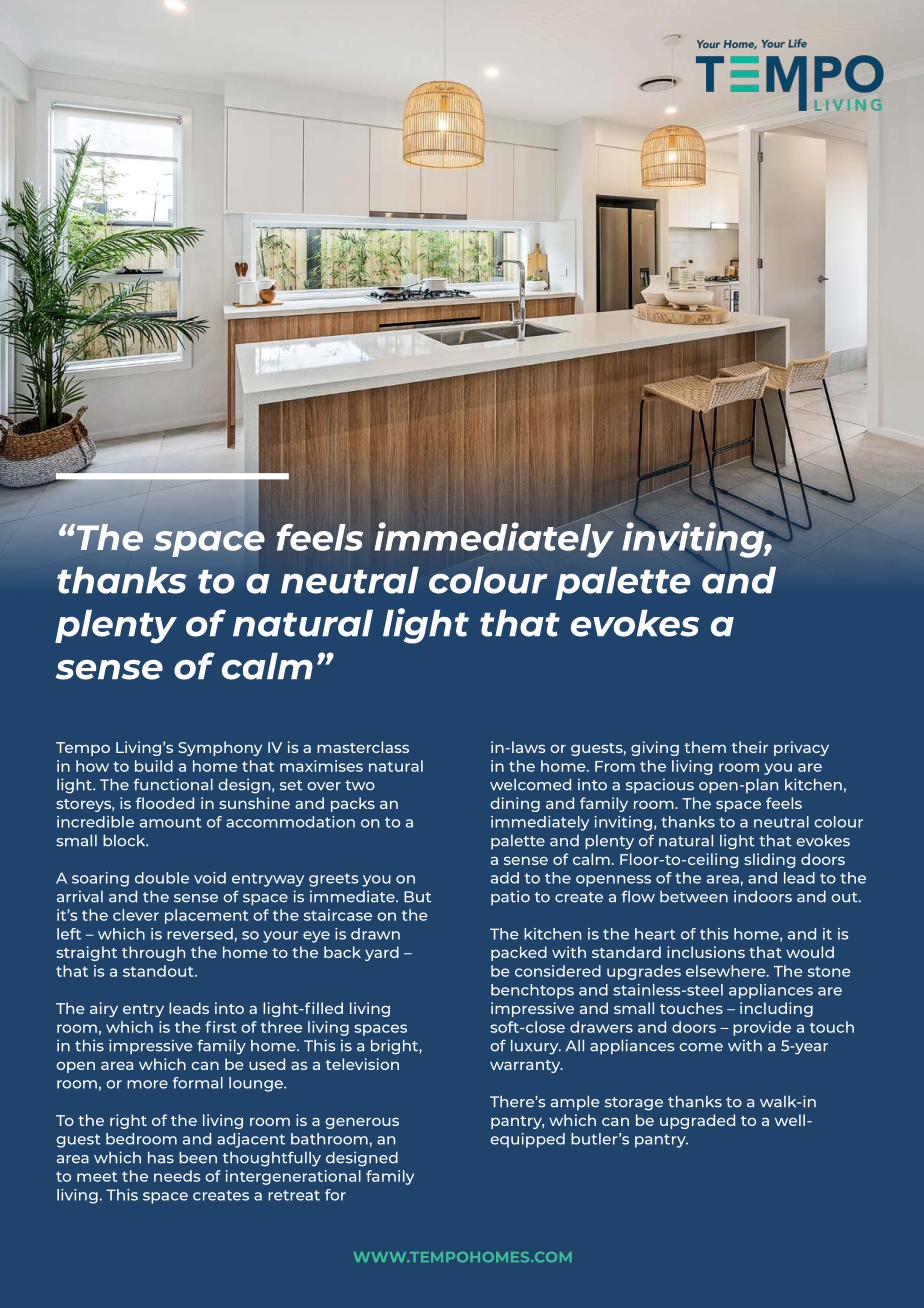  I want to click on sliding, so click(770, 860).
